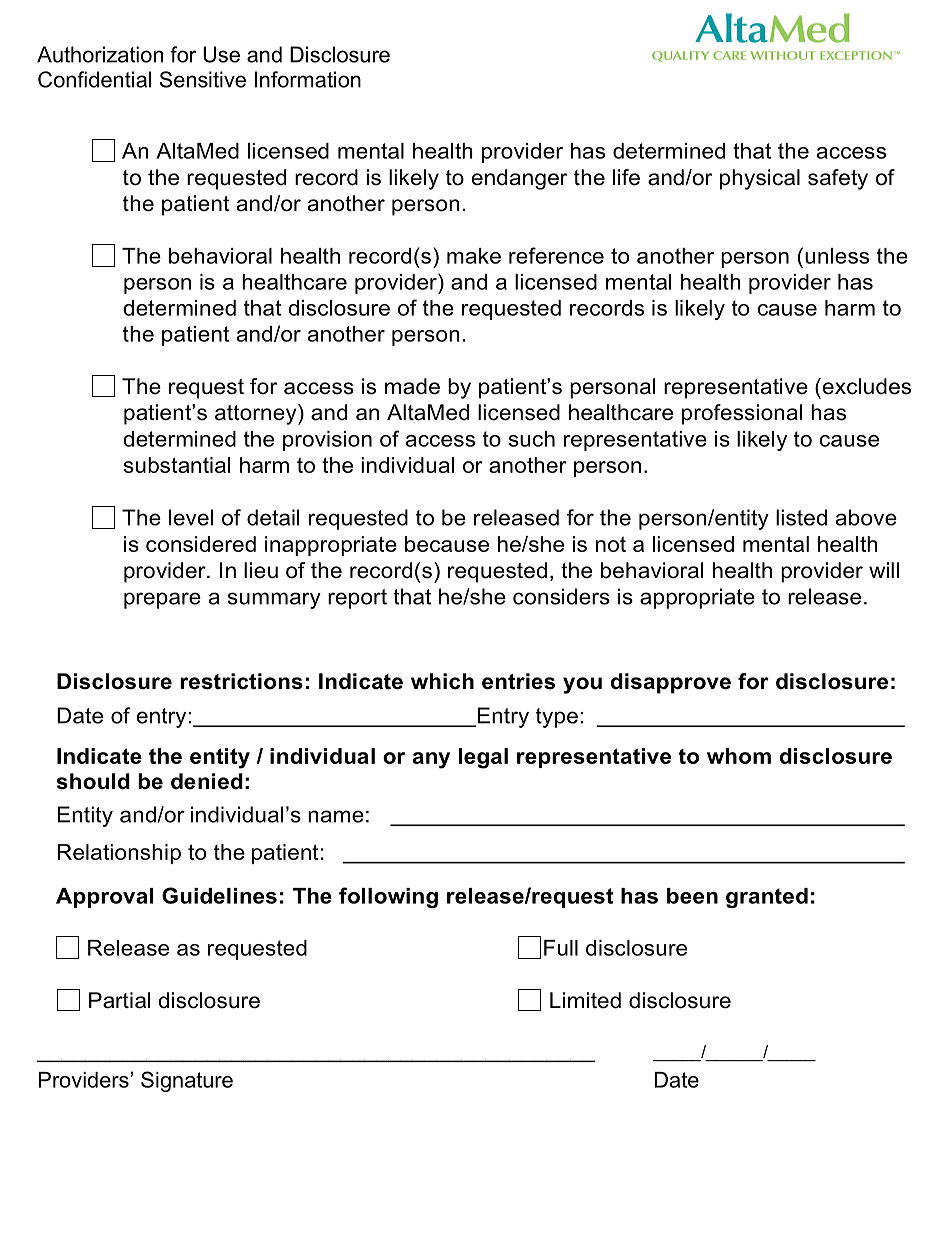 This page has height=1233, width=952. I want to click on professional, so click(742, 414).
